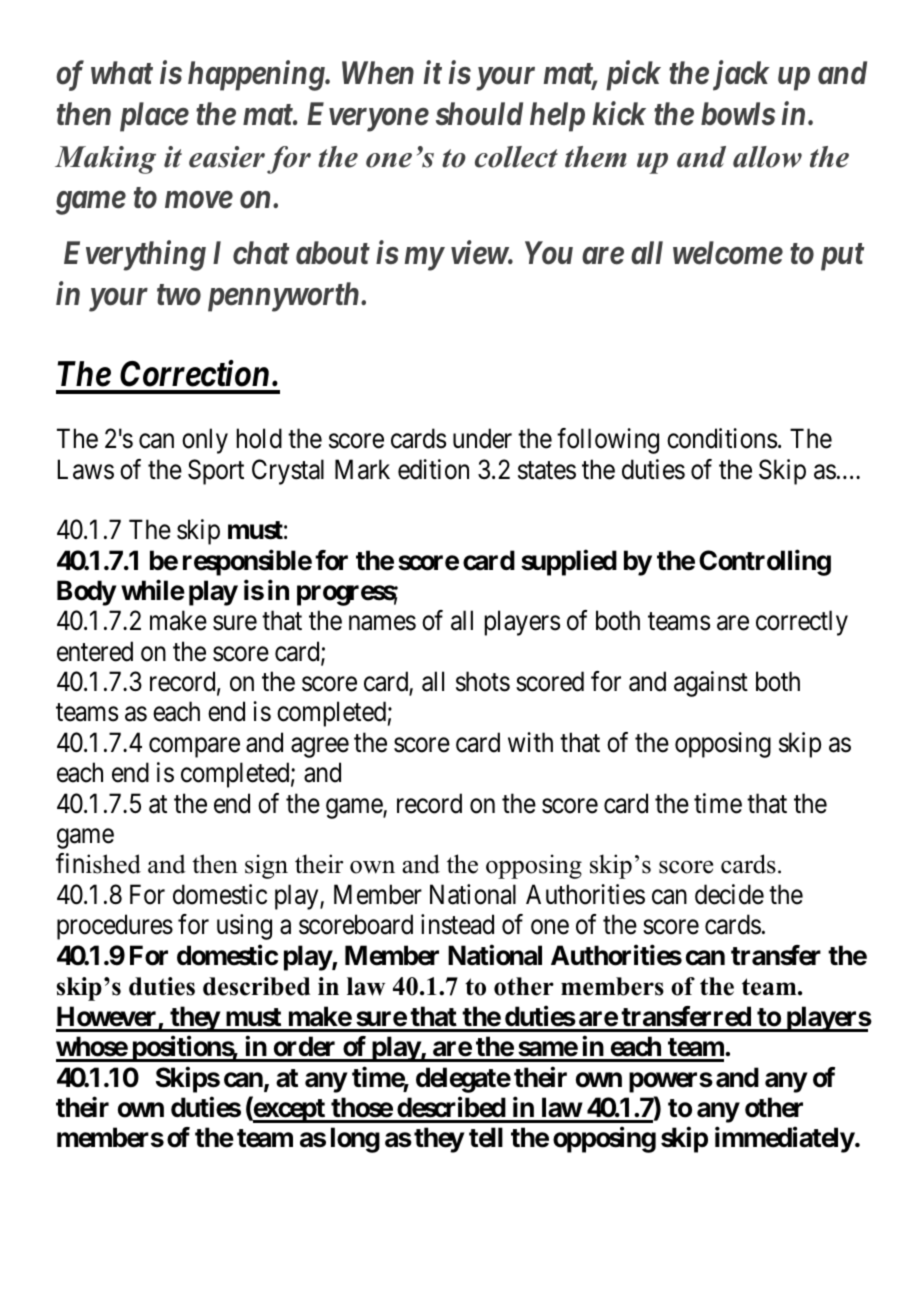 The width and height of the screenshot is (924, 1308). What do you see at coordinates (486, 1137) in the screenshot?
I see `tell` at bounding box center [486, 1137].
